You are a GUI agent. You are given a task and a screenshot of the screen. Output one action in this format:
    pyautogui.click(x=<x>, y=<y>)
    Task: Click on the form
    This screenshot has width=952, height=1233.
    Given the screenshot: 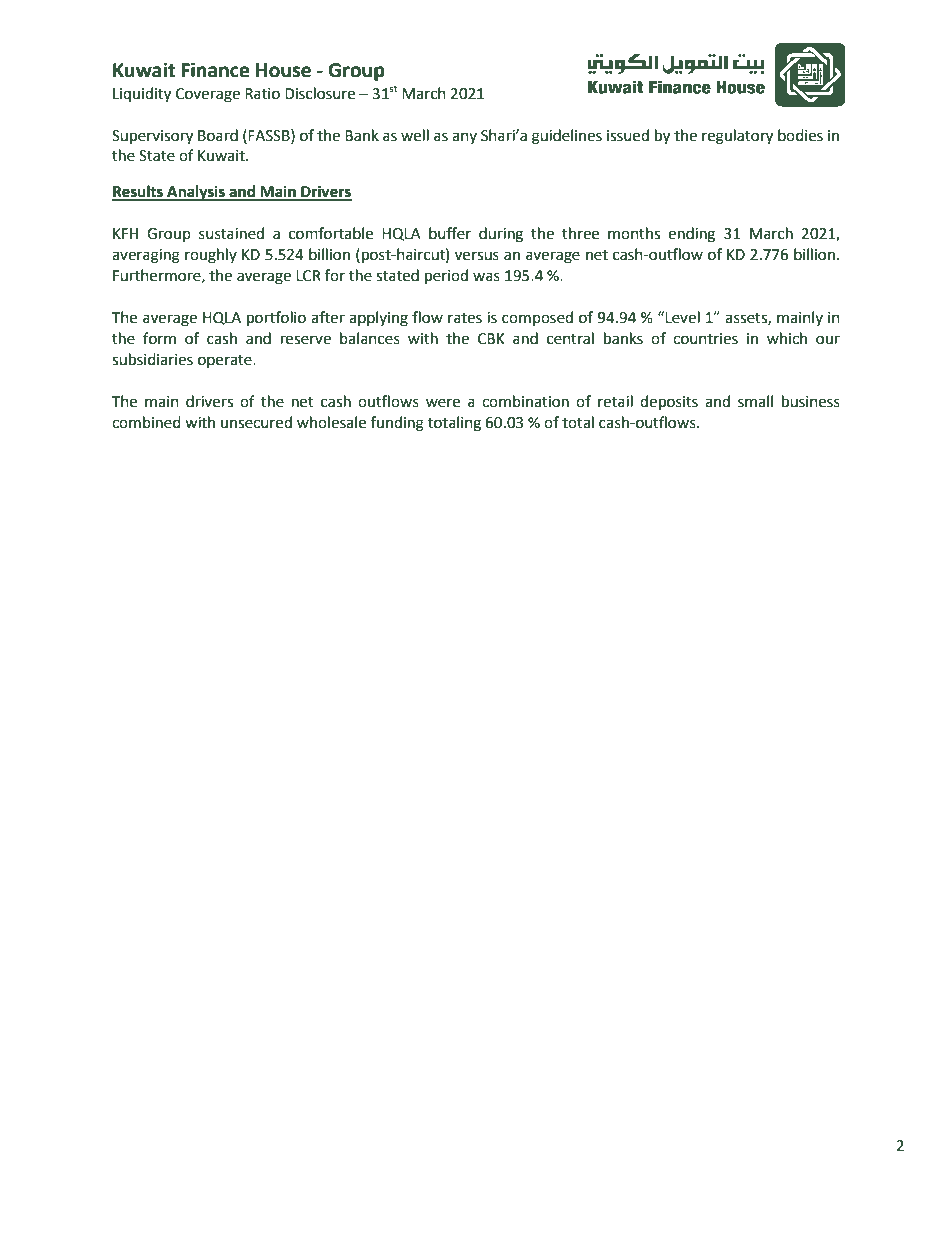 What is the action you would take?
    pyautogui.click(x=159, y=338)
